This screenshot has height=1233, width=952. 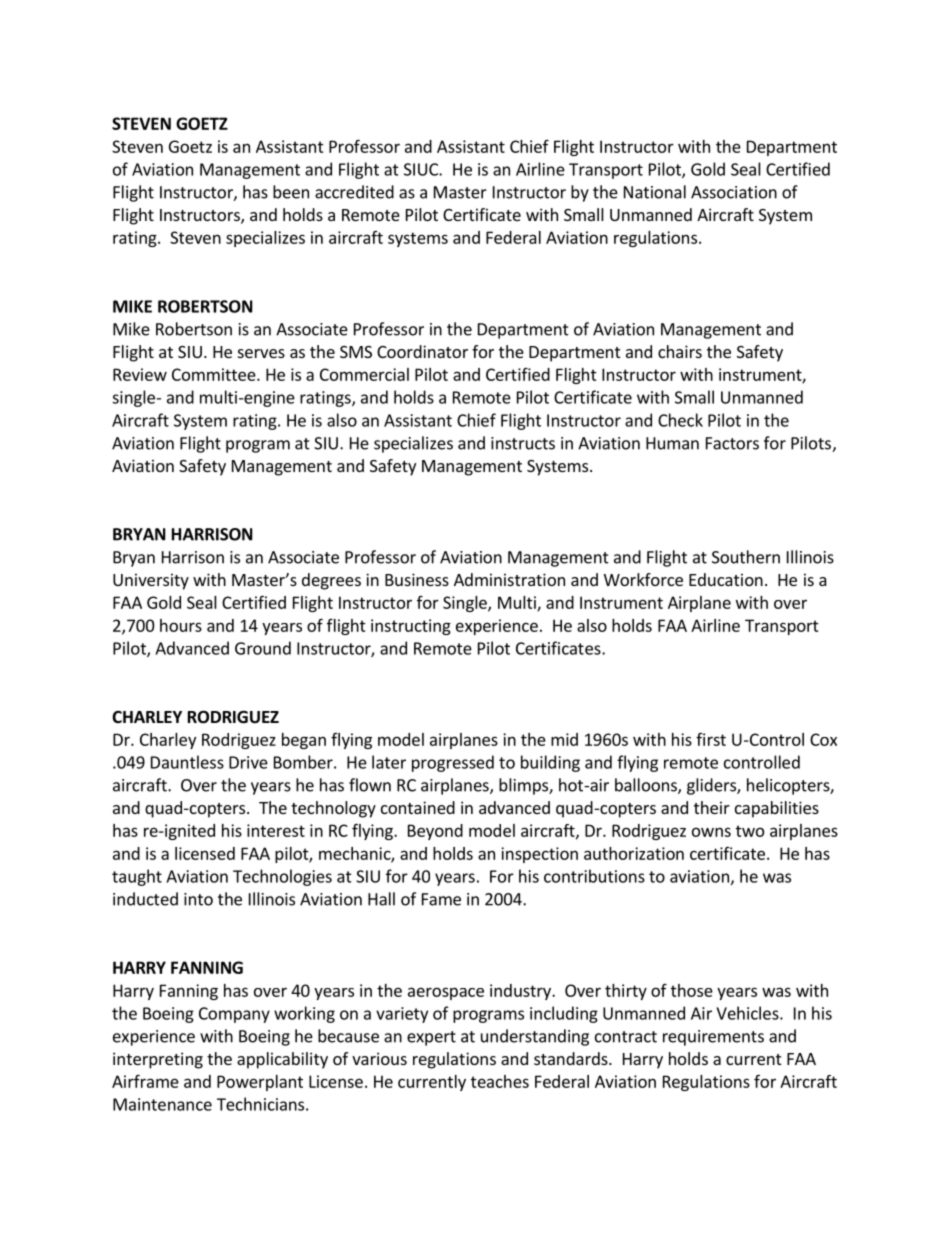 I want to click on Committee, so click(x=215, y=374).
